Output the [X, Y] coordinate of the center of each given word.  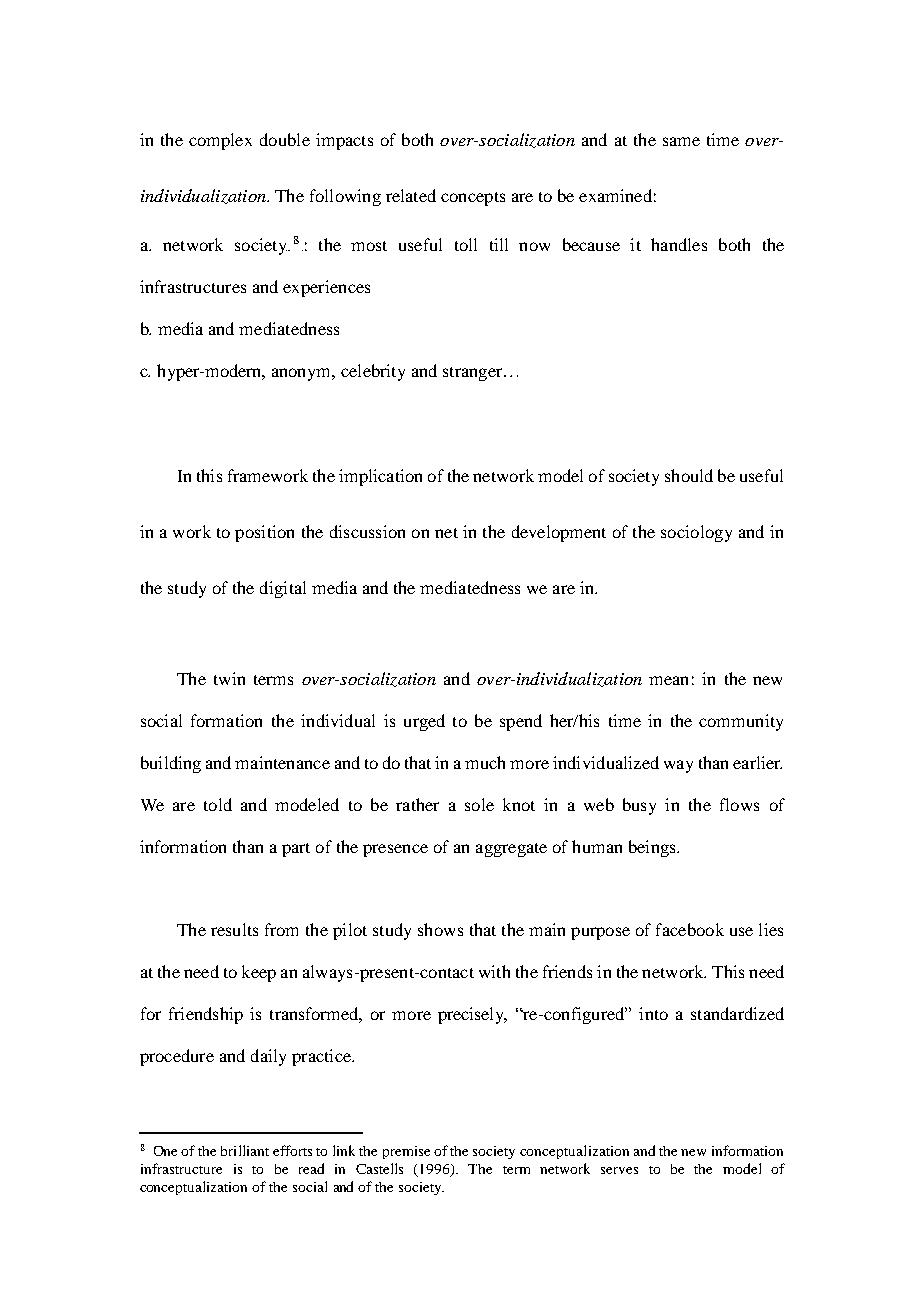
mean [668, 680]
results [234, 929]
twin [229, 678]
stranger [474, 374]
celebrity [373, 372]
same [681, 141]
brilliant [245, 1150]
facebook [690, 929]
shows [440, 929]
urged [424, 722]
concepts [473, 199]
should [689, 475]
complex [220, 141]
